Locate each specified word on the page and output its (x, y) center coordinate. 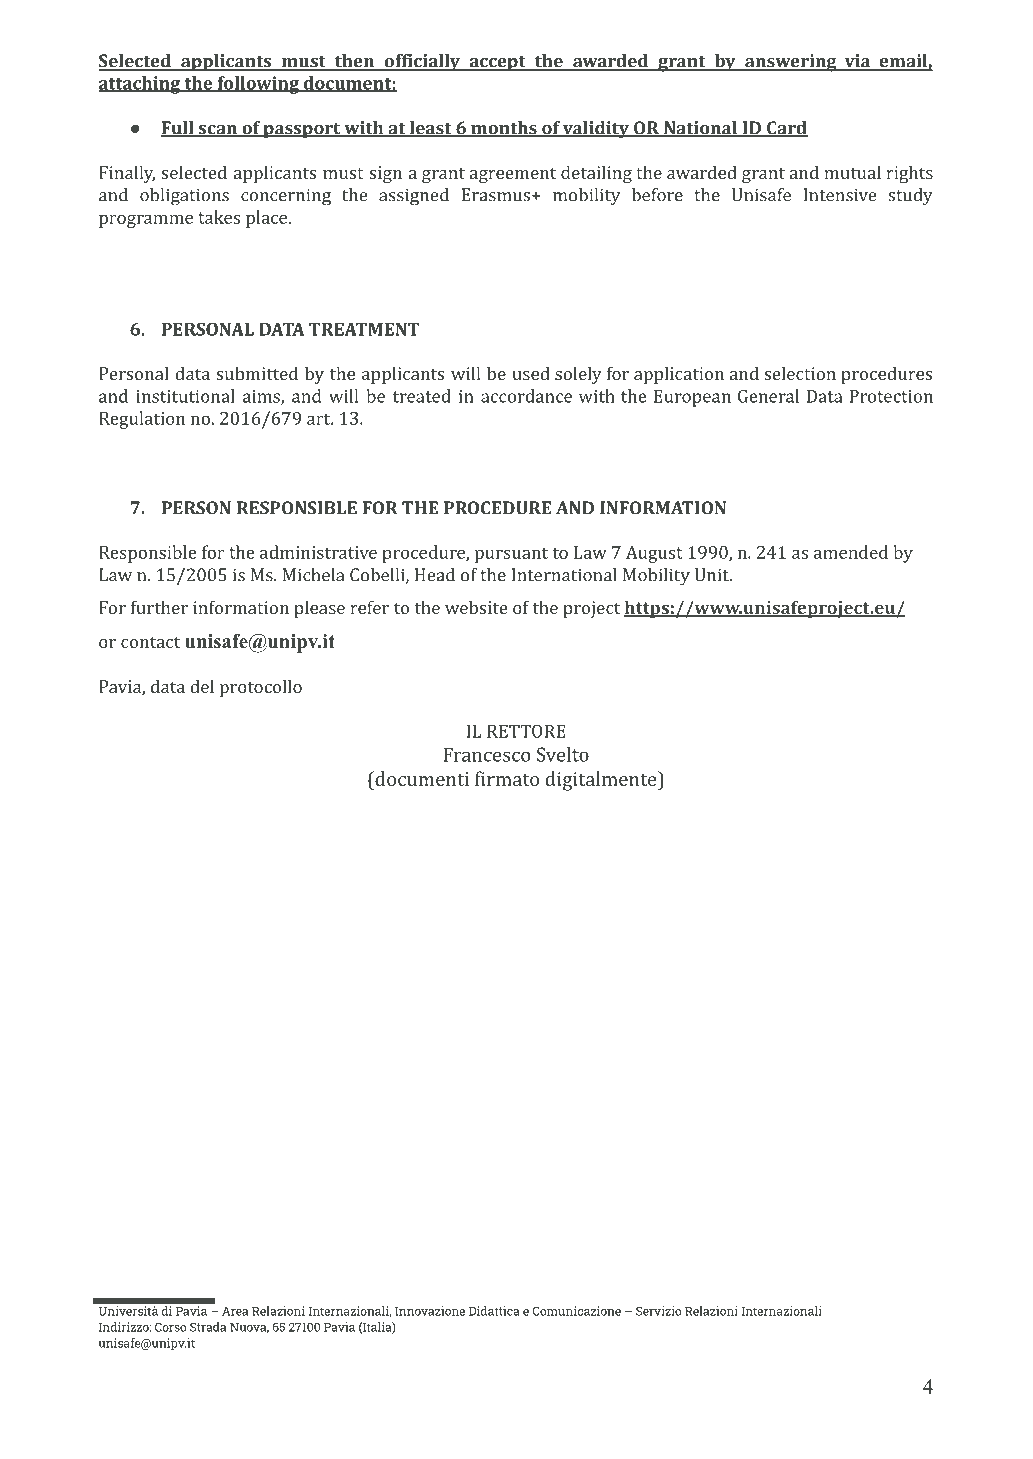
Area (235, 1311)
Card (786, 129)
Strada (208, 1327)
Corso (170, 1327)
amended (851, 552)
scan (217, 131)
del (202, 686)
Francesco (486, 754)
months (504, 129)
